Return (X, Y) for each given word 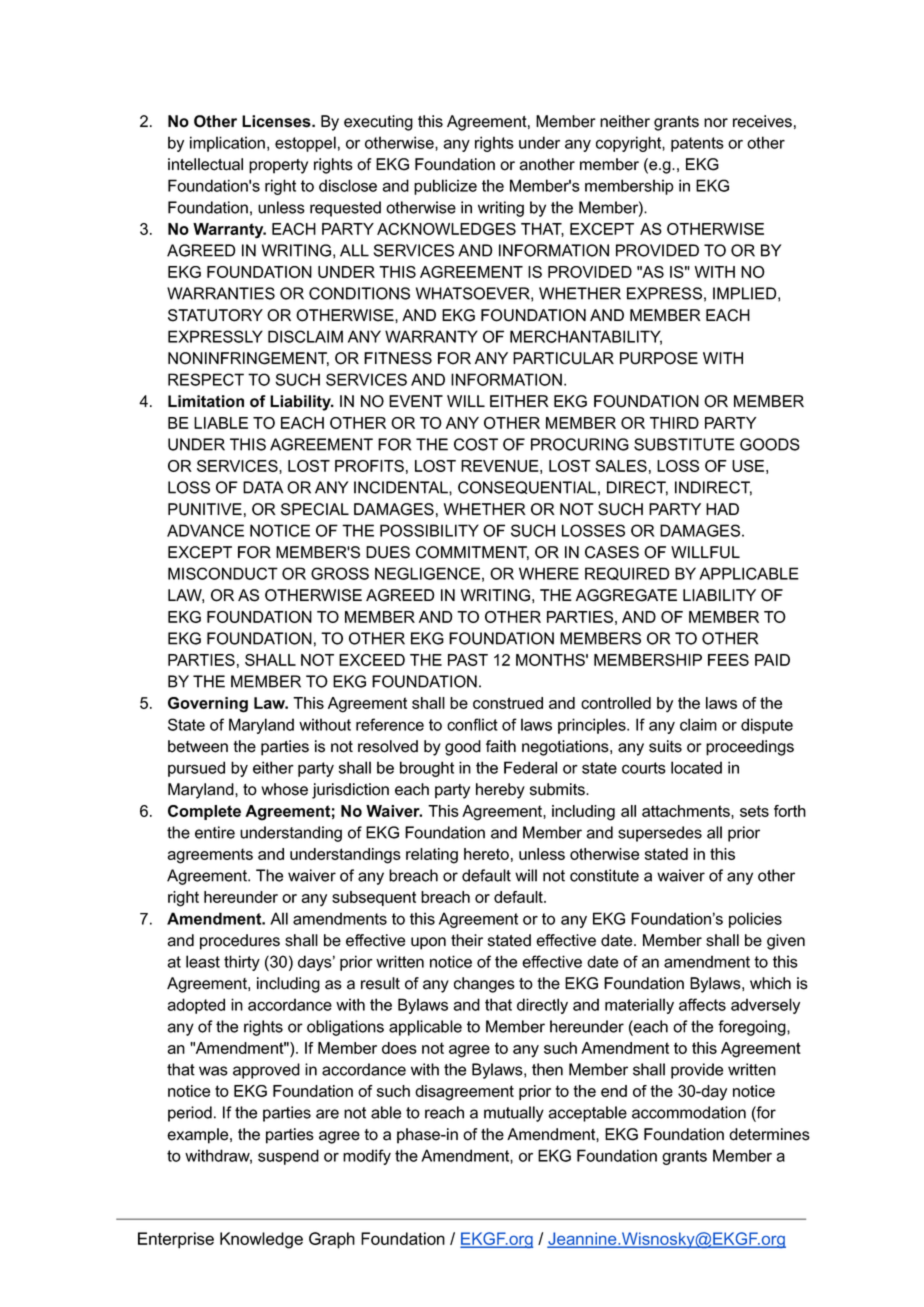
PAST (468, 660)
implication (227, 144)
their (467, 940)
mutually (514, 1114)
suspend (288, 1157)
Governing (208, 705)
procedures (240, 942)
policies (755, 920)
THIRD (674, 423)
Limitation (206, 401)
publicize (445, 187)
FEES (728, 660)
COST (476, 444)
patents (697, 144)
